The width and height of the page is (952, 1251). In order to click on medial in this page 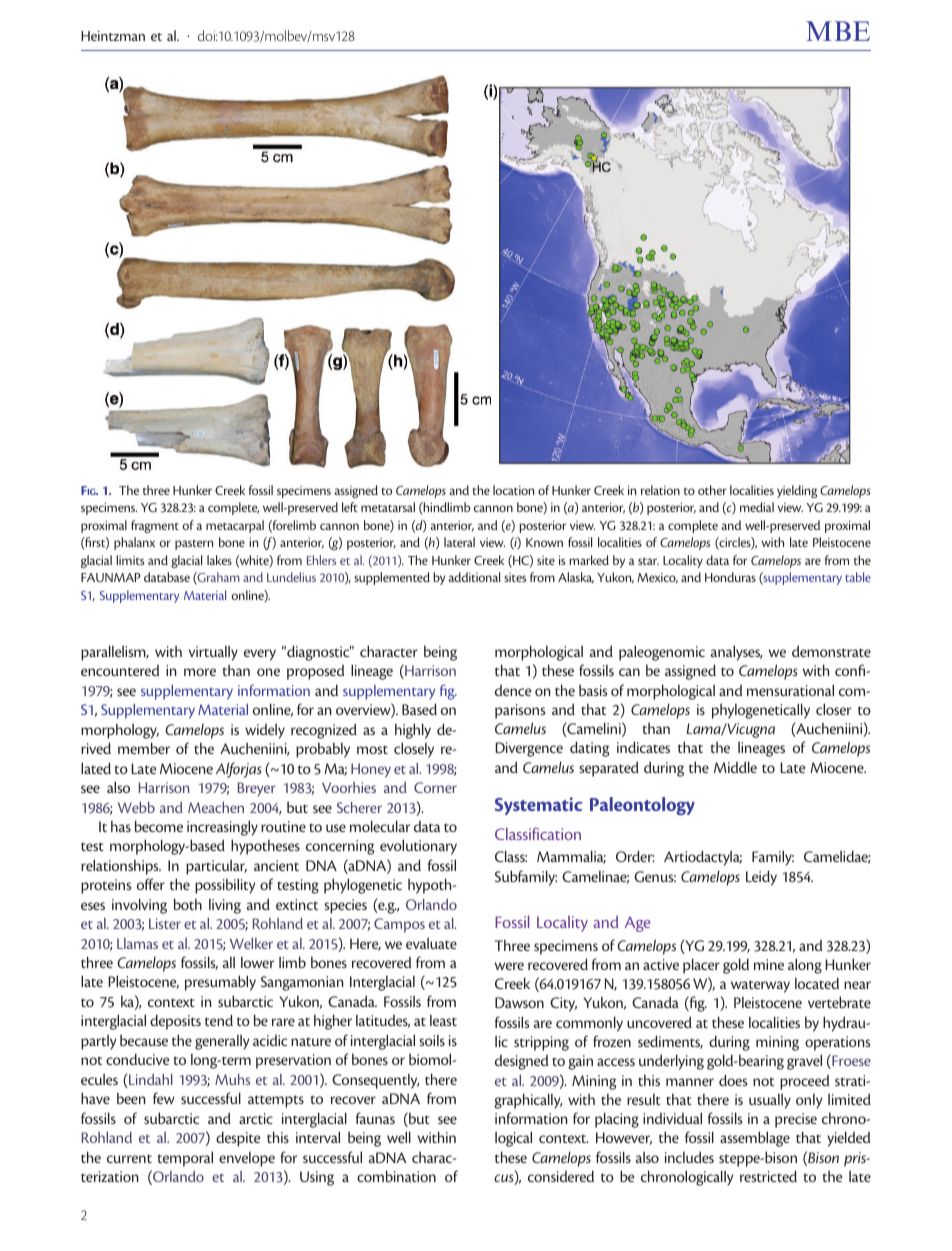, I will do `click(757, 507)`.
